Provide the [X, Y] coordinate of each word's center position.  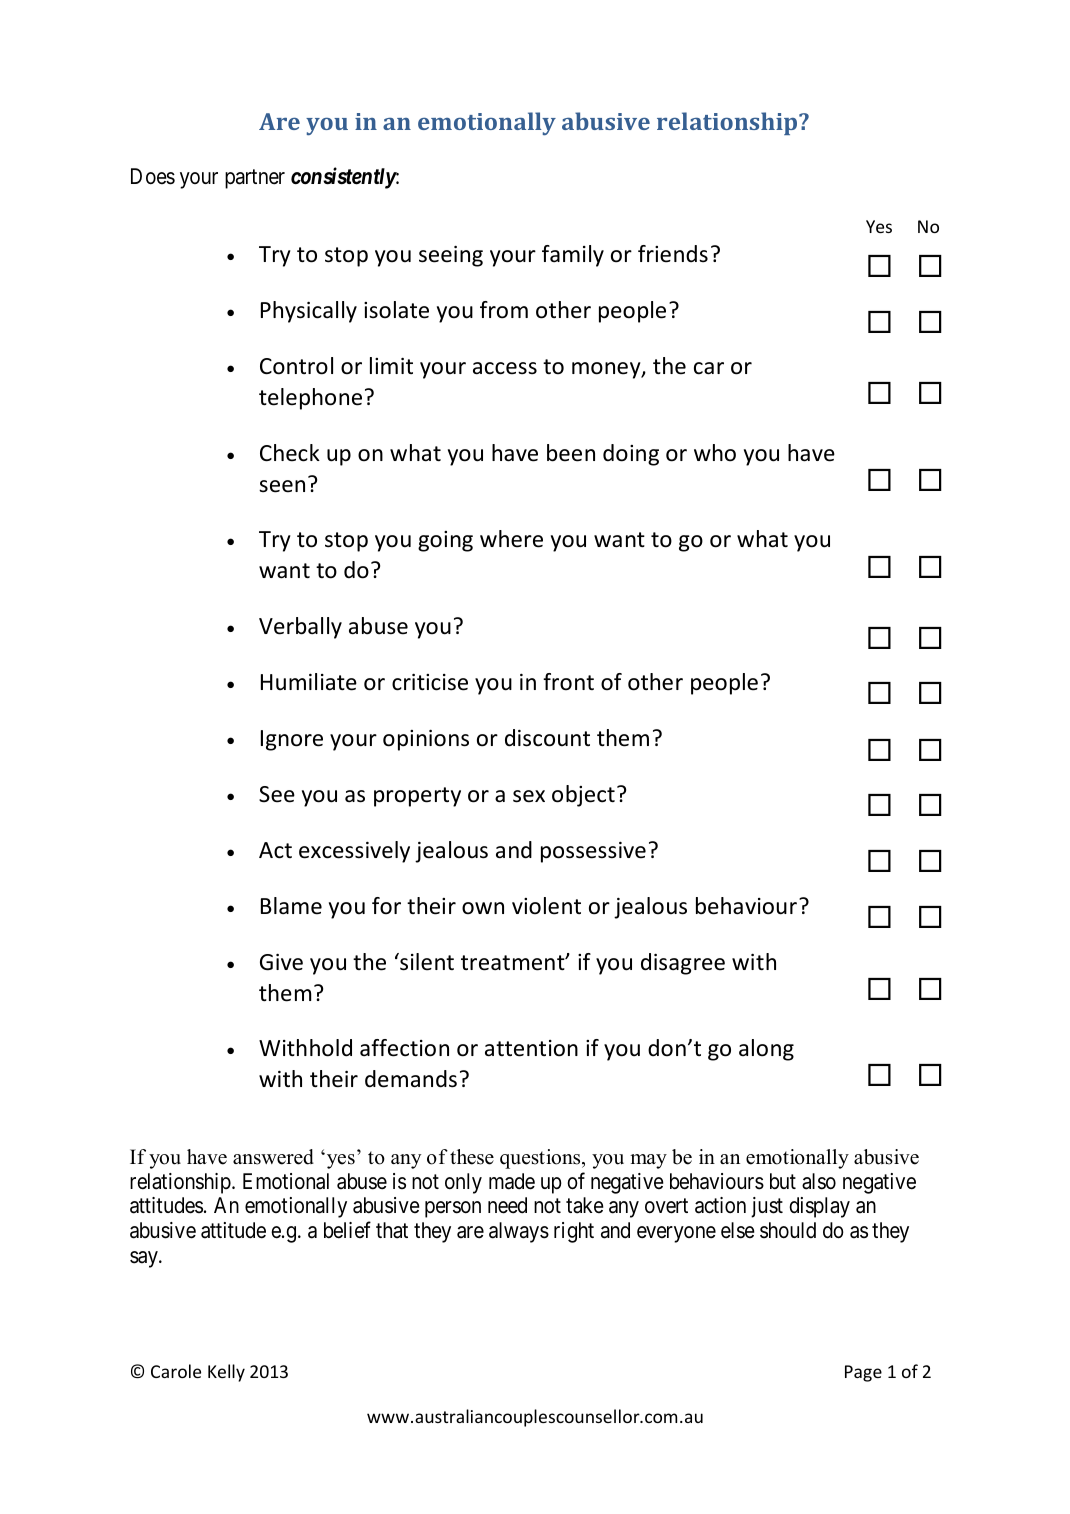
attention [531, 1048]
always [519, 1232]
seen [282, 486]
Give [281, 962]
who [715, 453]
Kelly [226, 1373]
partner [255, 179]
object [583, 796]
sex [529, 796]
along [766, 1050]
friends [673, 254]
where [511, 539]
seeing [451, 256]
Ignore [292, 740]
